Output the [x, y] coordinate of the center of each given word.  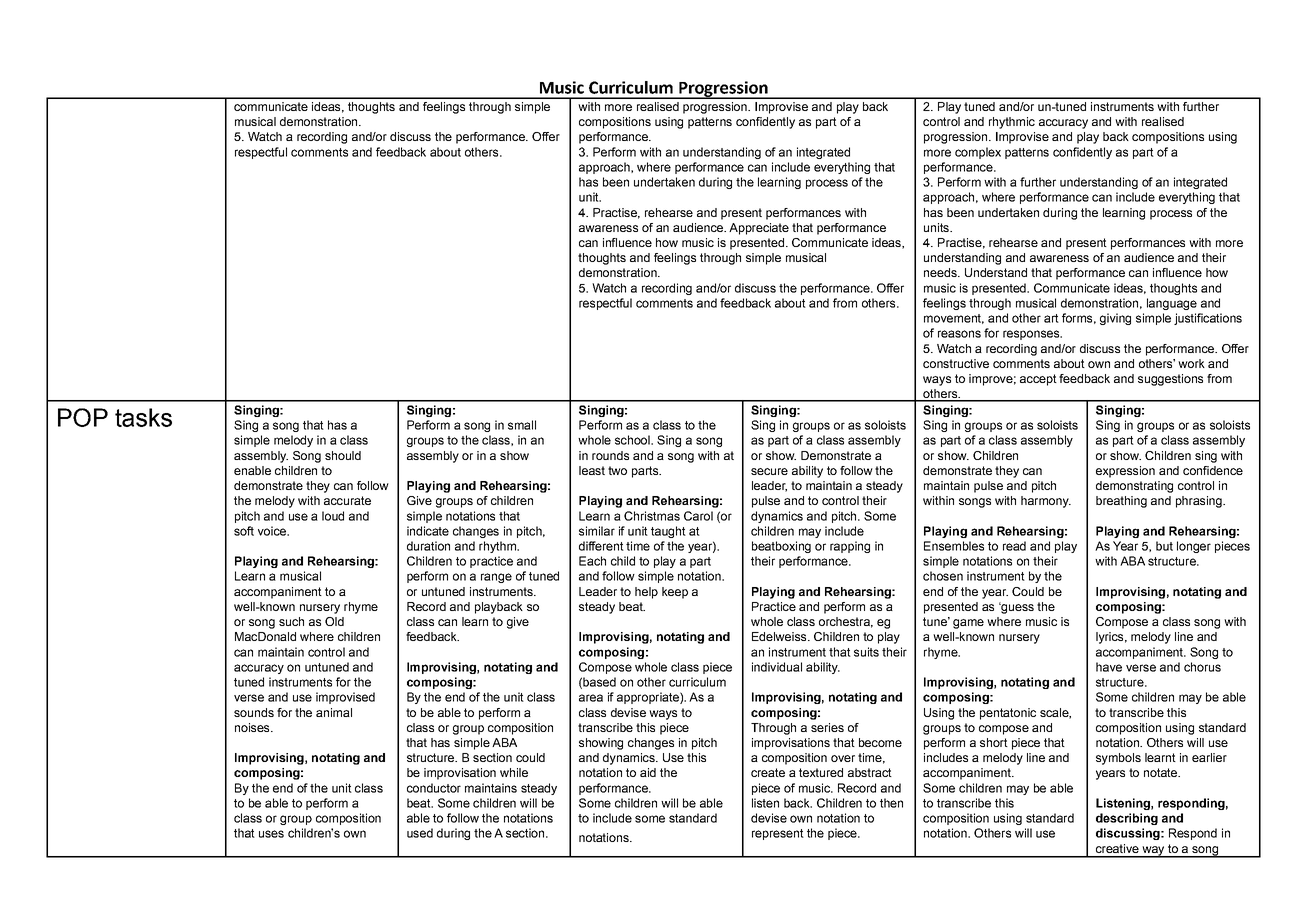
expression [1125, 472]
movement [954, 319]
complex [978, 153]
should [343, 455]
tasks [143, 417]
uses [271, 834]
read [1014, 546]
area [591, 698]
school [633, 440]
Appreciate [759, 229]
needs [941, 272]
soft [244, 531]
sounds [254, 712]
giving [1115, 319]
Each [592, 561]
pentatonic [1008, 714]
